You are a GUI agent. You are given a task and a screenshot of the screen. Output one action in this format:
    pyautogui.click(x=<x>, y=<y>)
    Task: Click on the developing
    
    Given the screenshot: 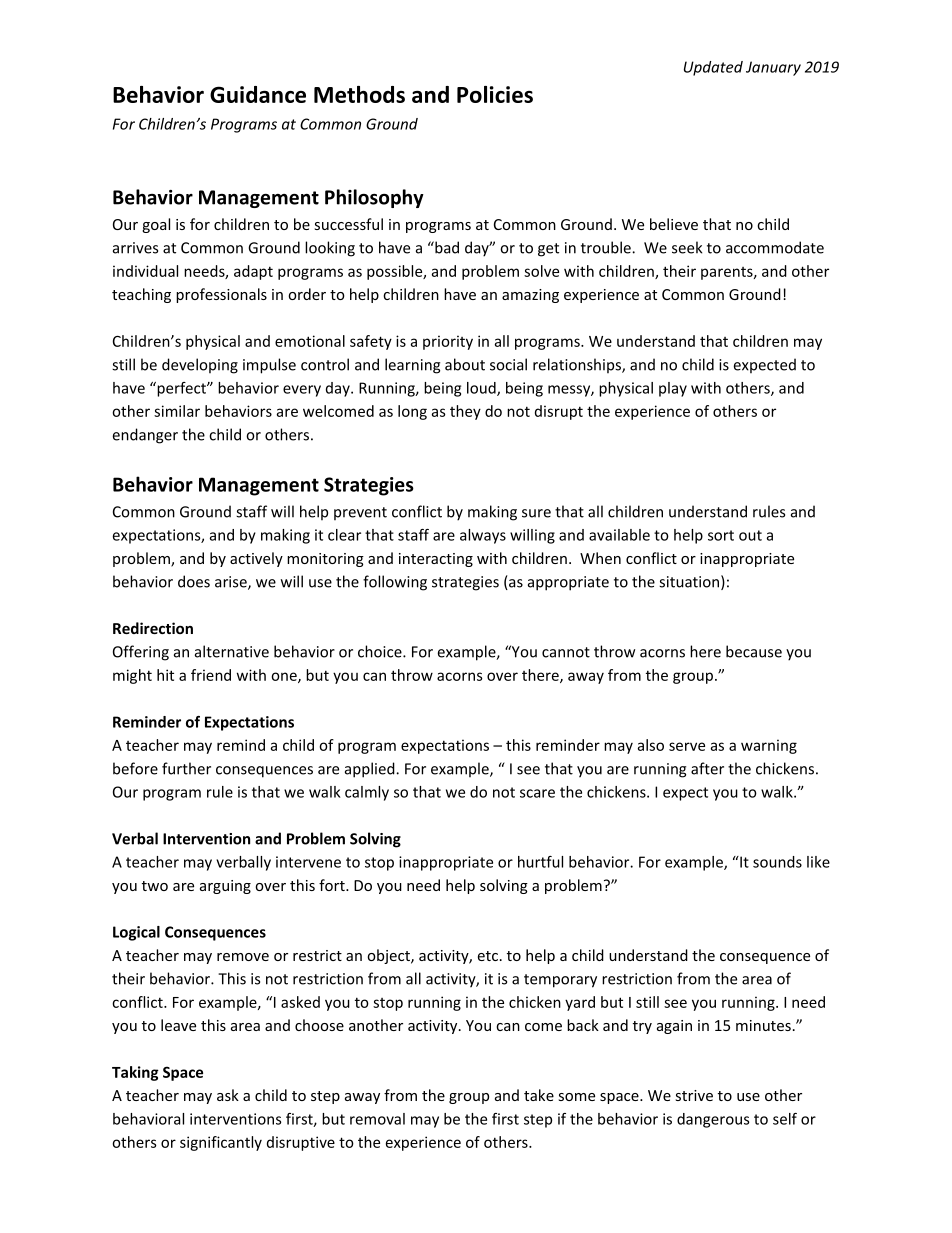 What is the action you would take?
    pyautogui.click(x=200, y=366)
